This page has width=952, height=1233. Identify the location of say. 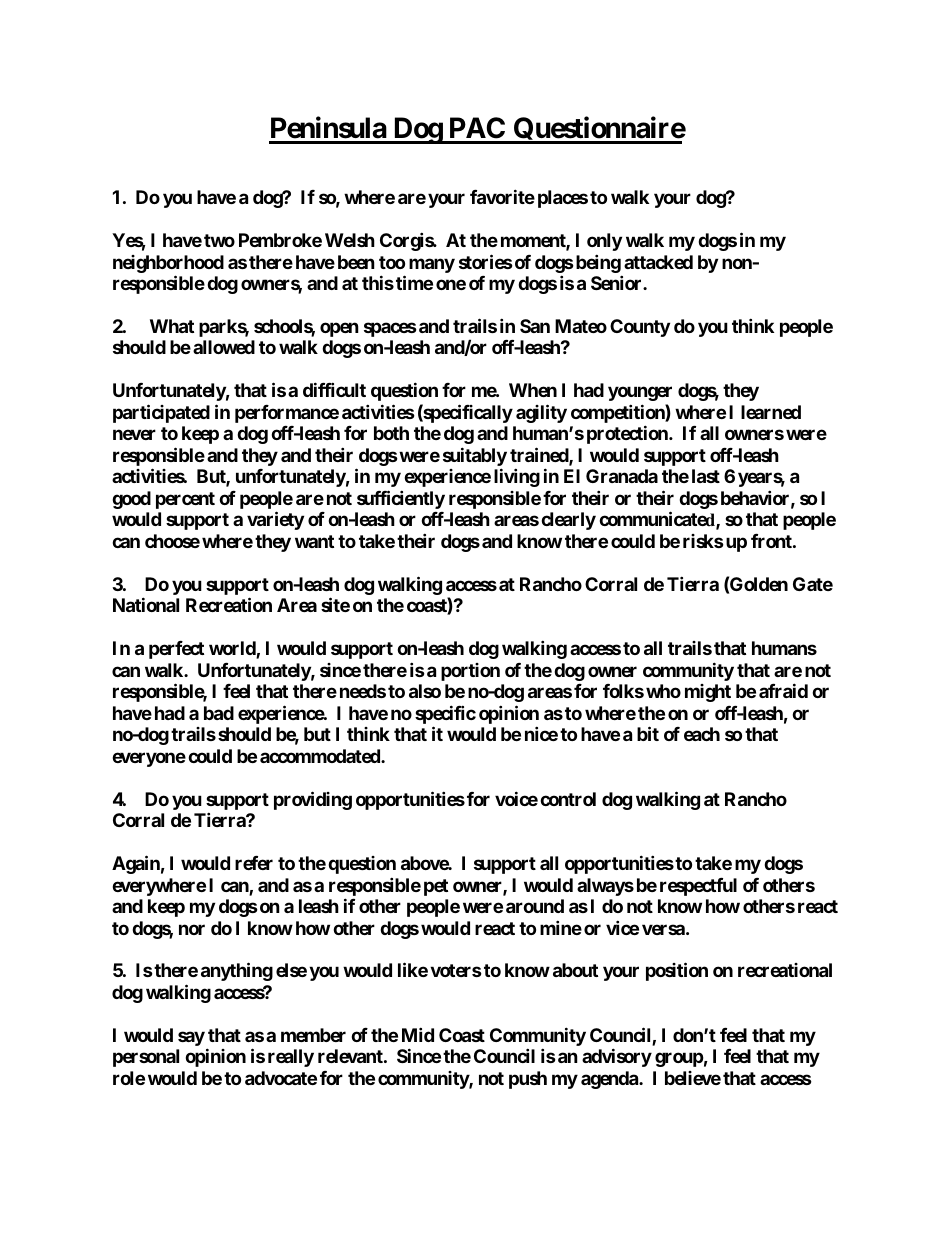
(191, 1038).
